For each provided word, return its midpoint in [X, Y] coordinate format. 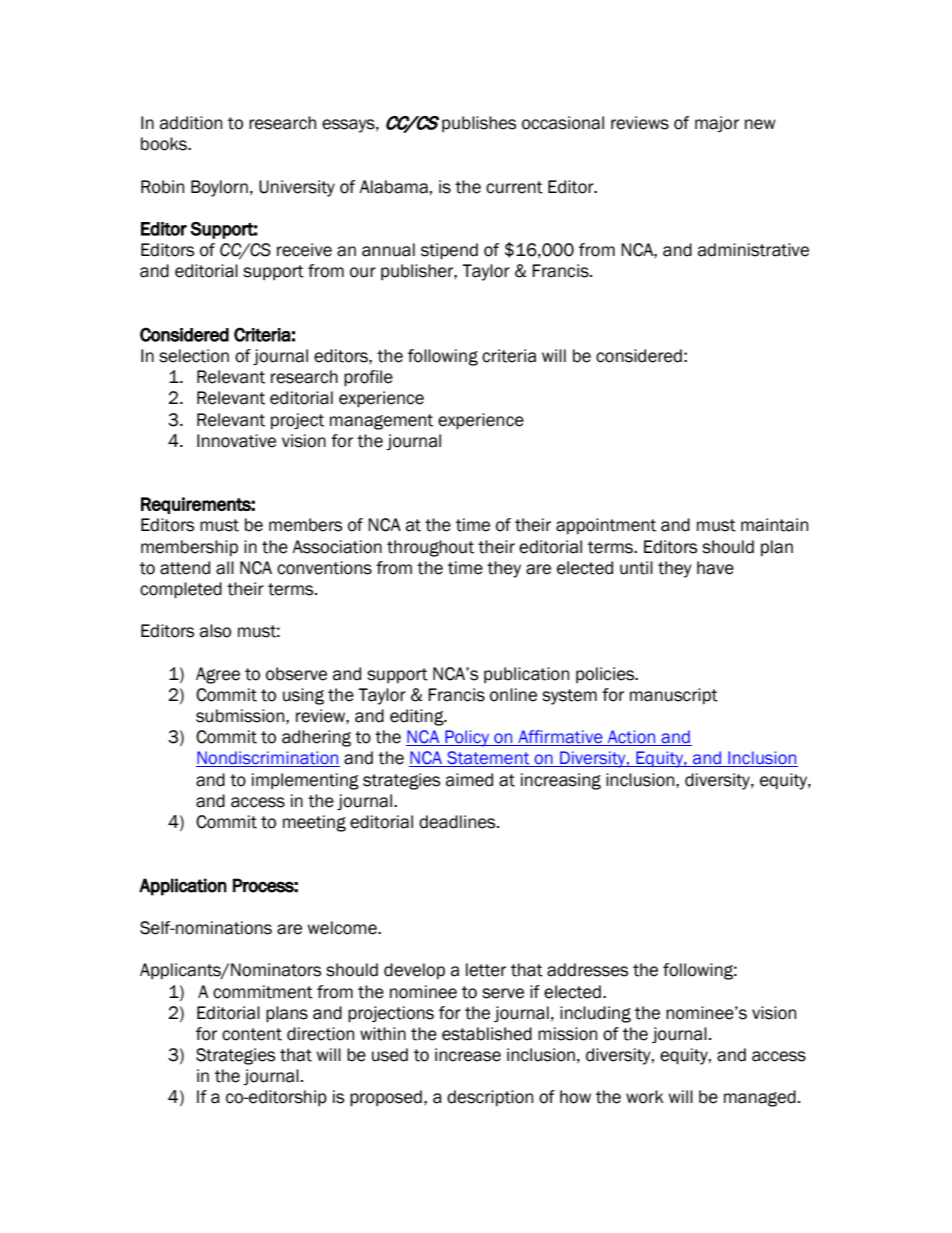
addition [191, 123]
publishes [479, 124]
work [645, 1097]
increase [468, 1055]
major [717, 124]
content [252, 1034]
